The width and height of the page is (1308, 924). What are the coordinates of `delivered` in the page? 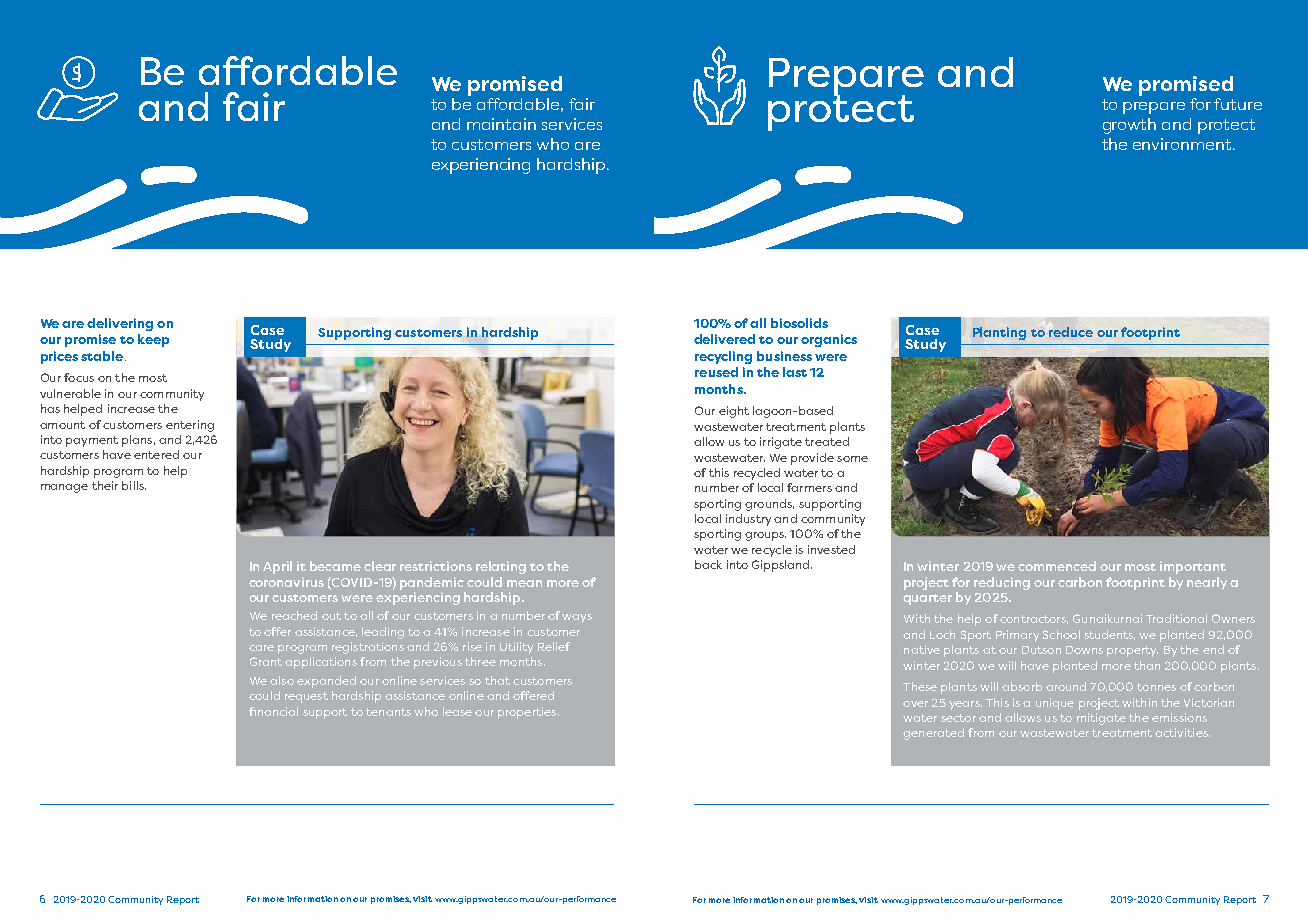 It's located at (724, 339).
